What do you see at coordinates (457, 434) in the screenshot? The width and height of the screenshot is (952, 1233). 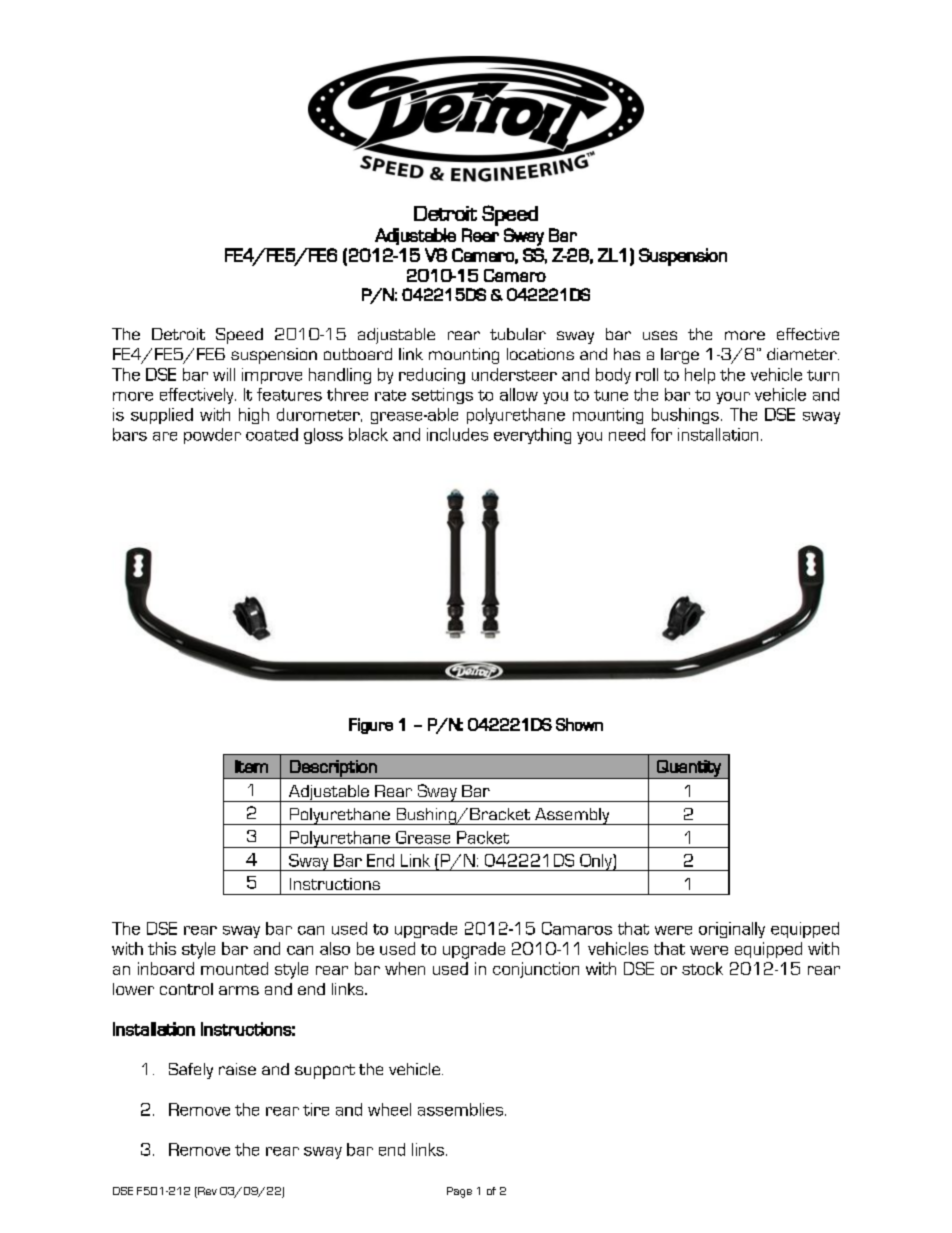 I see `includes` at bounding box center [457, 434].
